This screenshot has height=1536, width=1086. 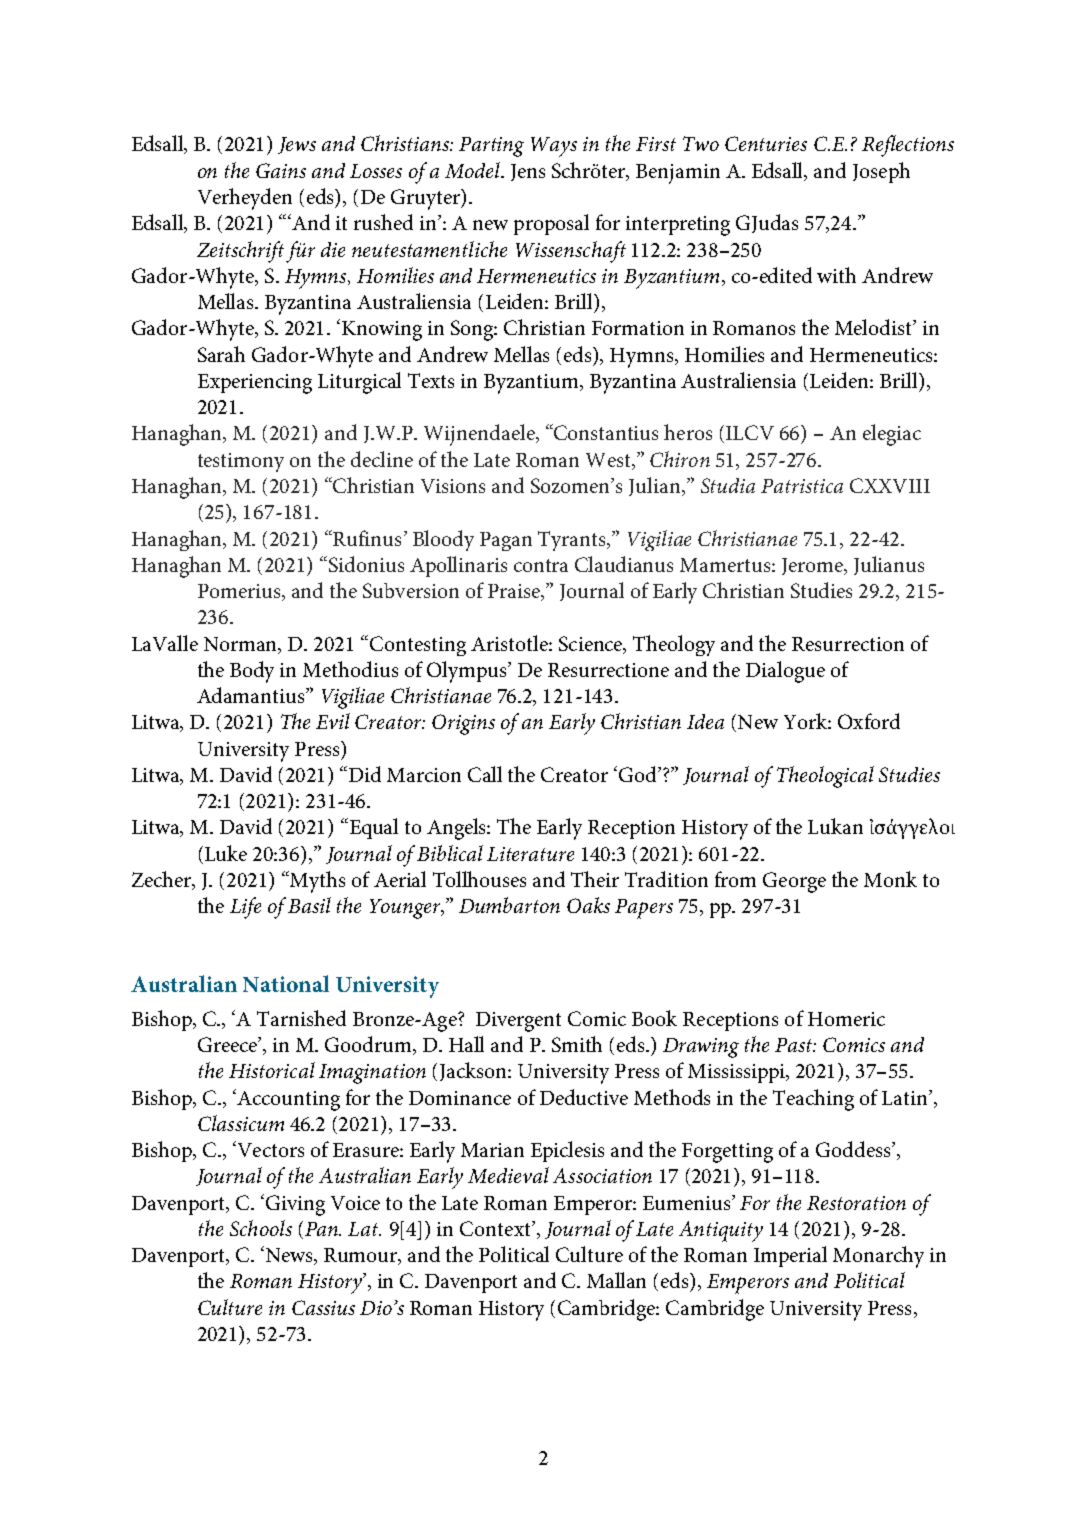 I want to click on Call, so click(x=485, y=774).
